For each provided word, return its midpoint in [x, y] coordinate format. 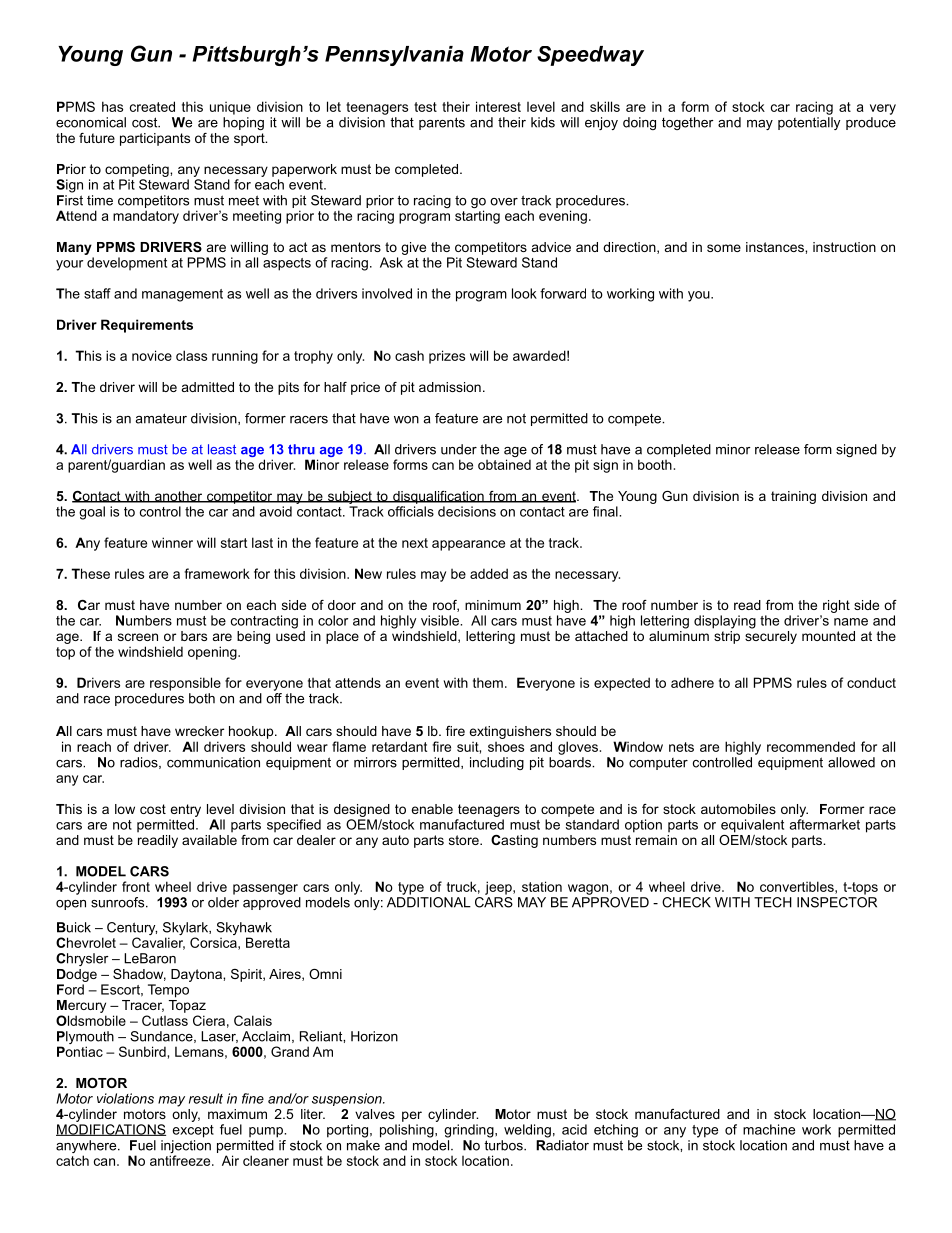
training [793, 497]
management [182, 295]
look [524, 293]
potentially [809, 123]
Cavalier [158, 943]
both [202, 698]
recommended [811, 746]
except [193, 1131]
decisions [467, 511]
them [488, 683]
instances [776, 247]
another [178, 497]
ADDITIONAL [429, 902]
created [152, 106]
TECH [773, 902]
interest [498, 106]
